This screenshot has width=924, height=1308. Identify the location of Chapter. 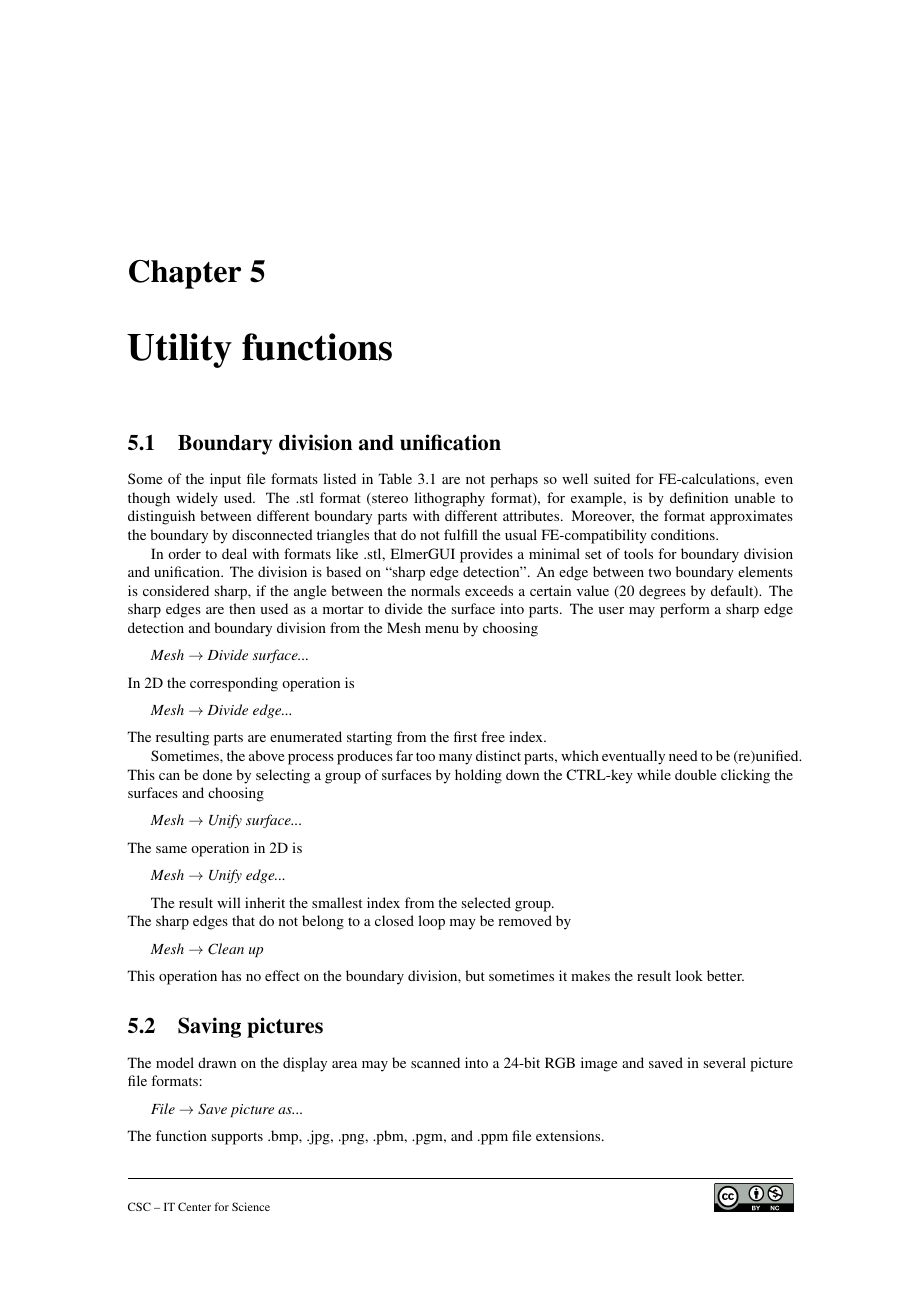
(185, 274).
